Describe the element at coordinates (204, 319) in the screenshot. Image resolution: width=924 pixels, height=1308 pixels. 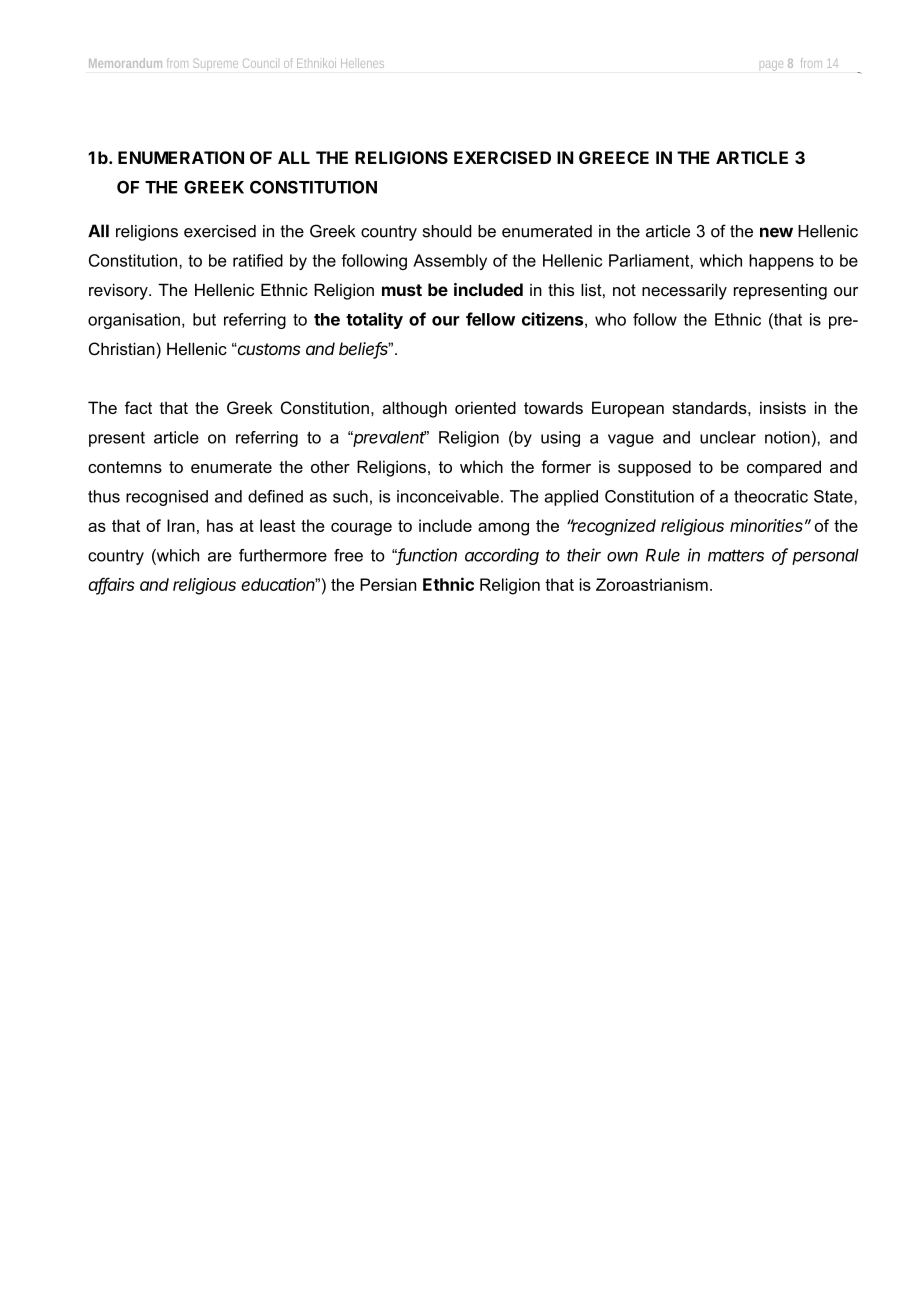
I see `but` at that location.
